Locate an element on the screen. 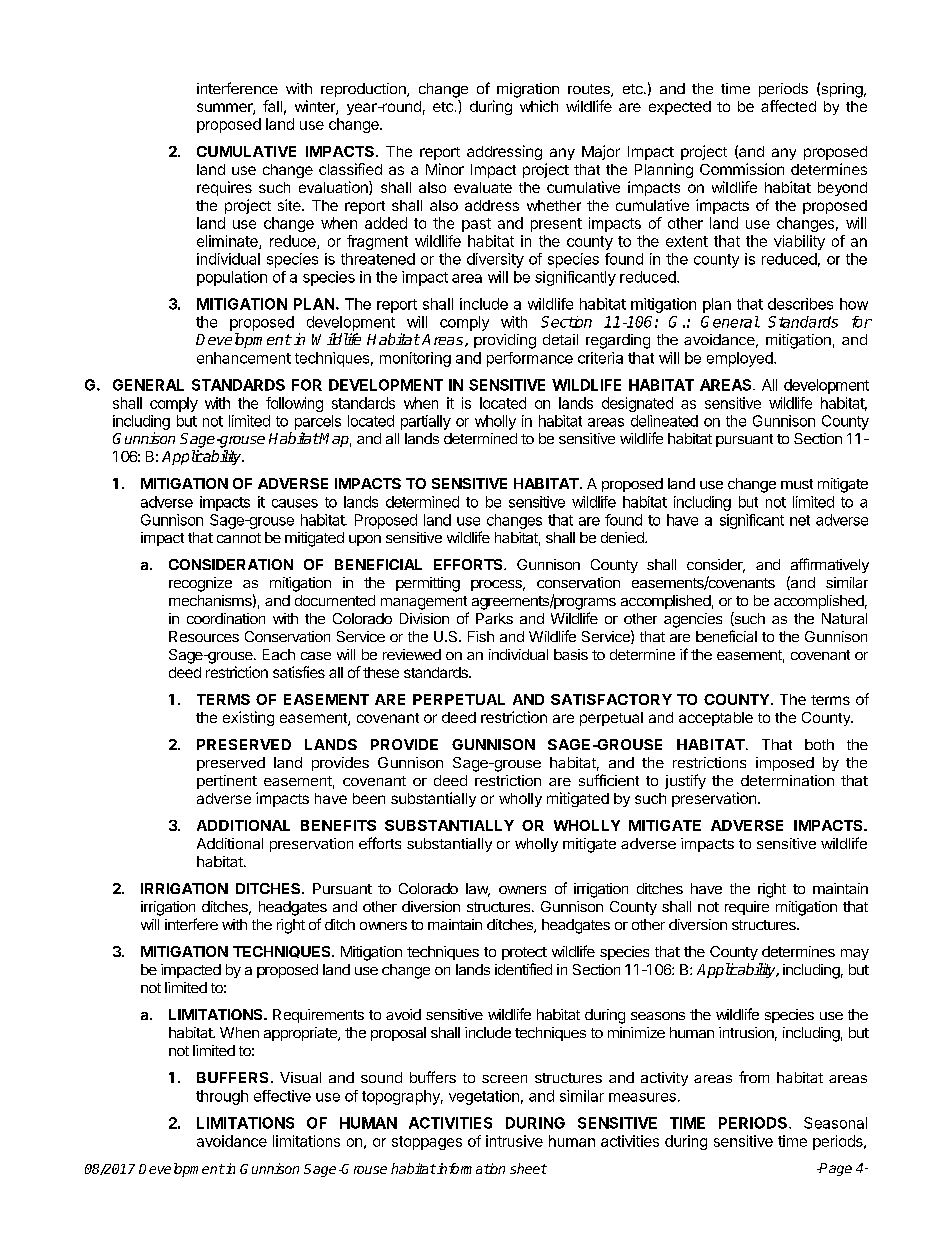 Image resolution: width=952 pixels, height=1233 pixels. effective is located at coordinates (282, 1096).
